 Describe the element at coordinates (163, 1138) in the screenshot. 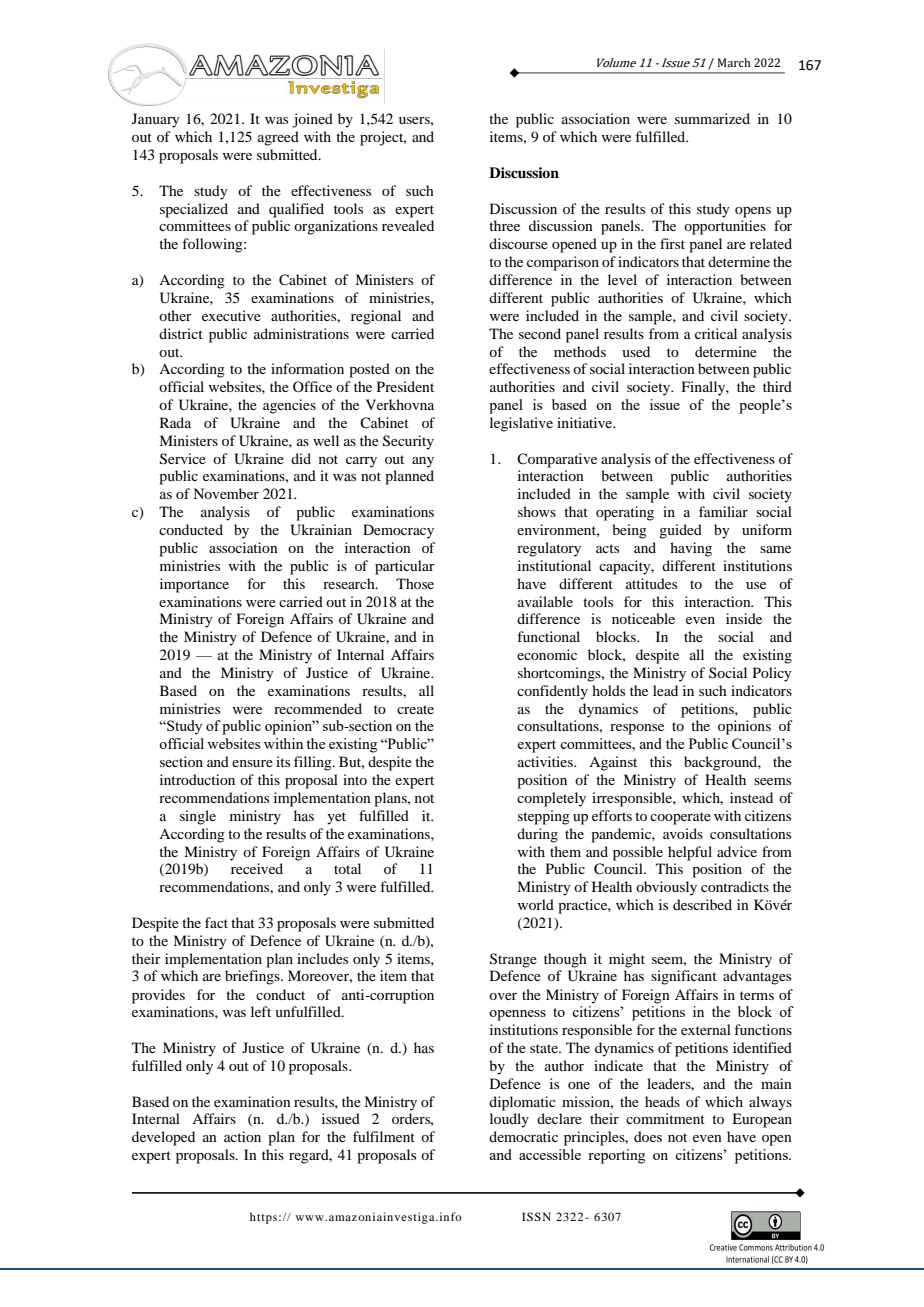

I see `developed` at that location.
